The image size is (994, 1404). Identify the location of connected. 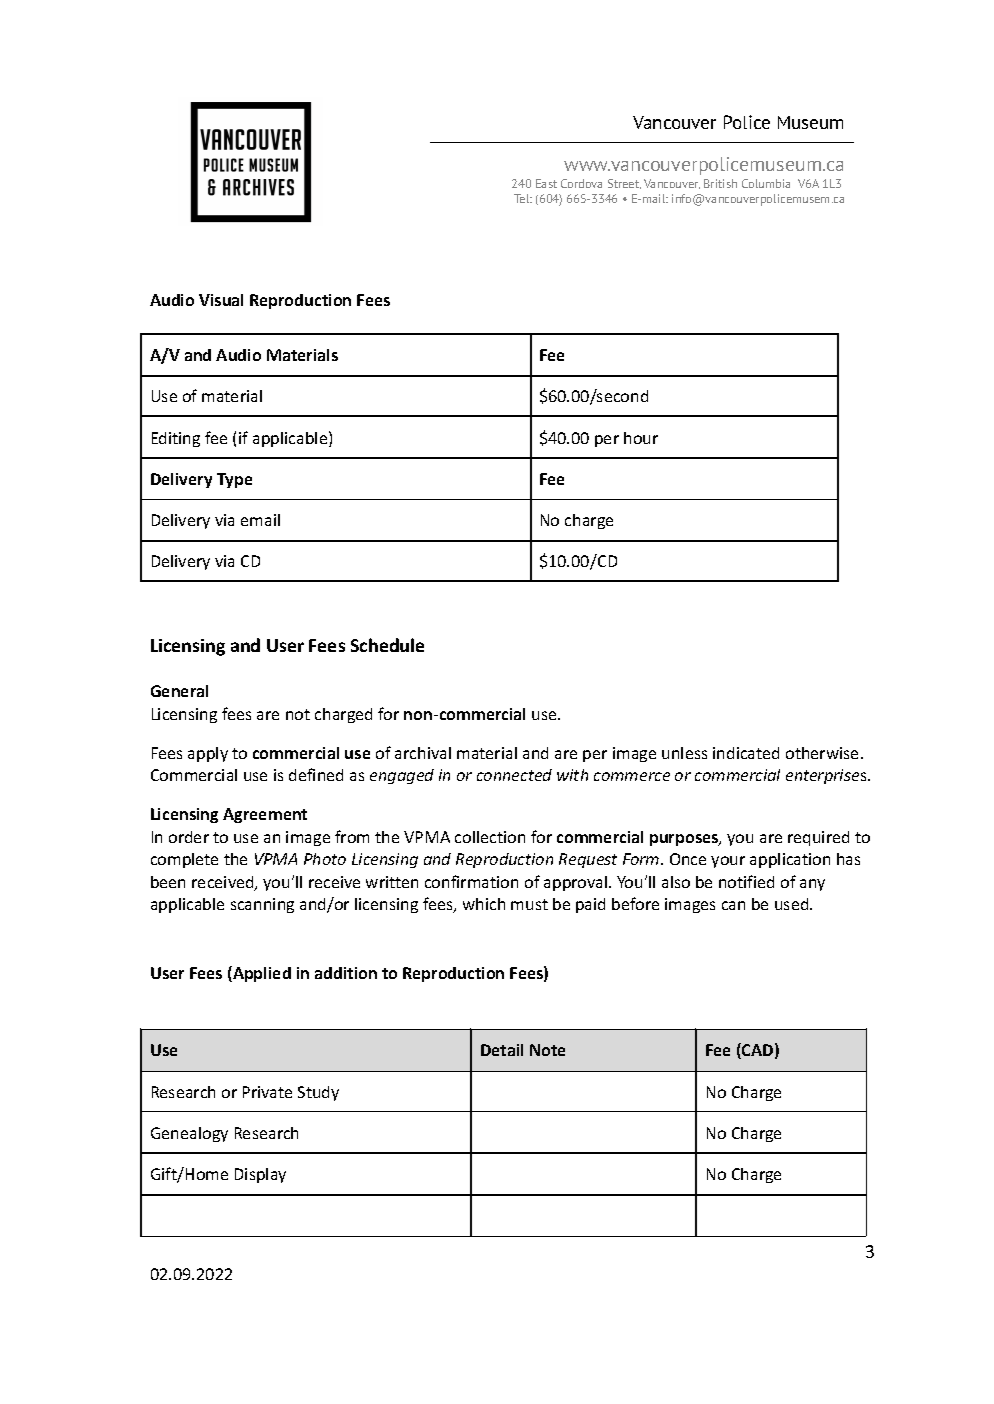
(514, 775).
